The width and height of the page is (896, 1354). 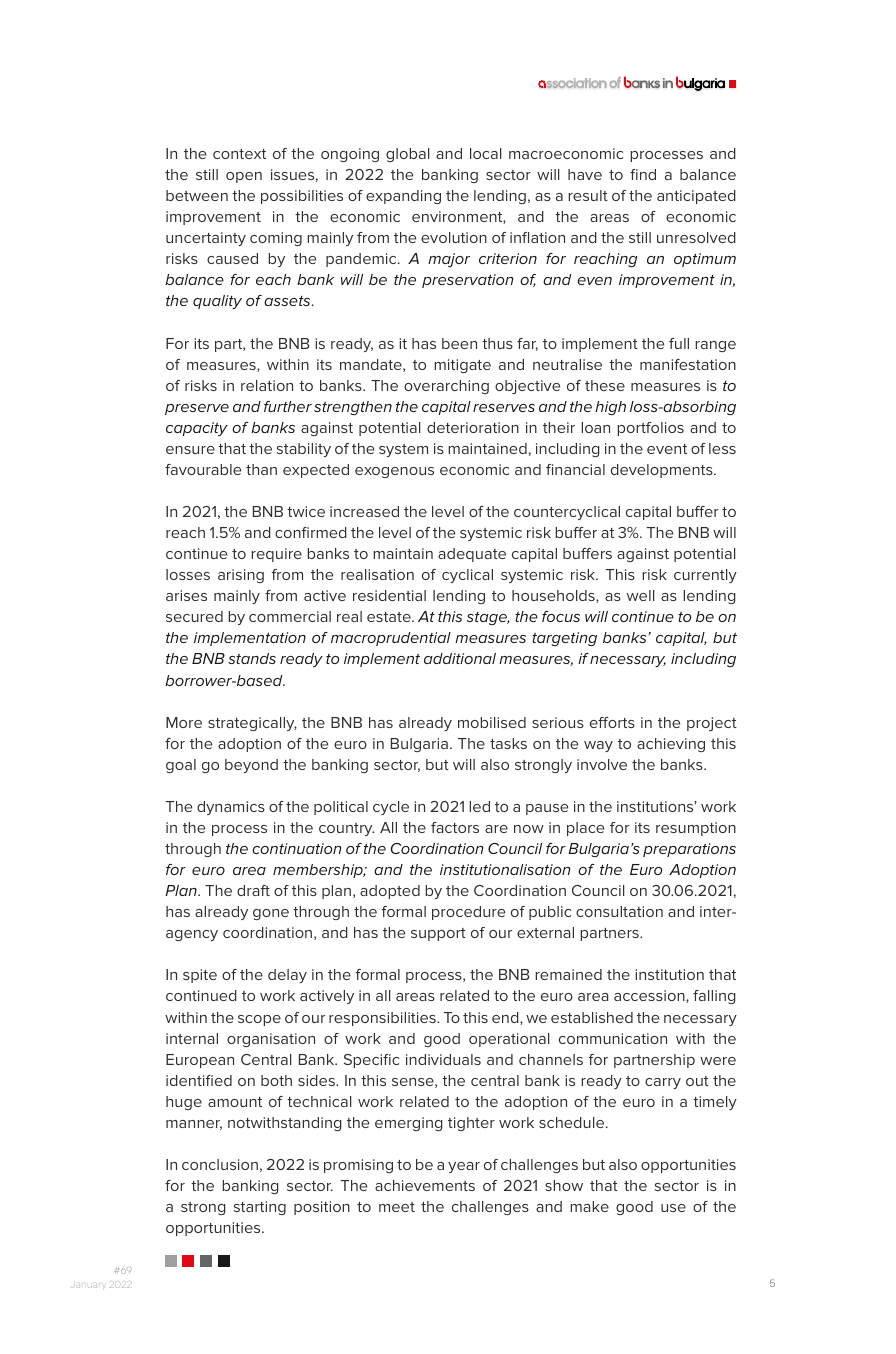 What do you see at coordinates (252, 658) in the page?
I see `stands` at bounding box center [252, 658].
